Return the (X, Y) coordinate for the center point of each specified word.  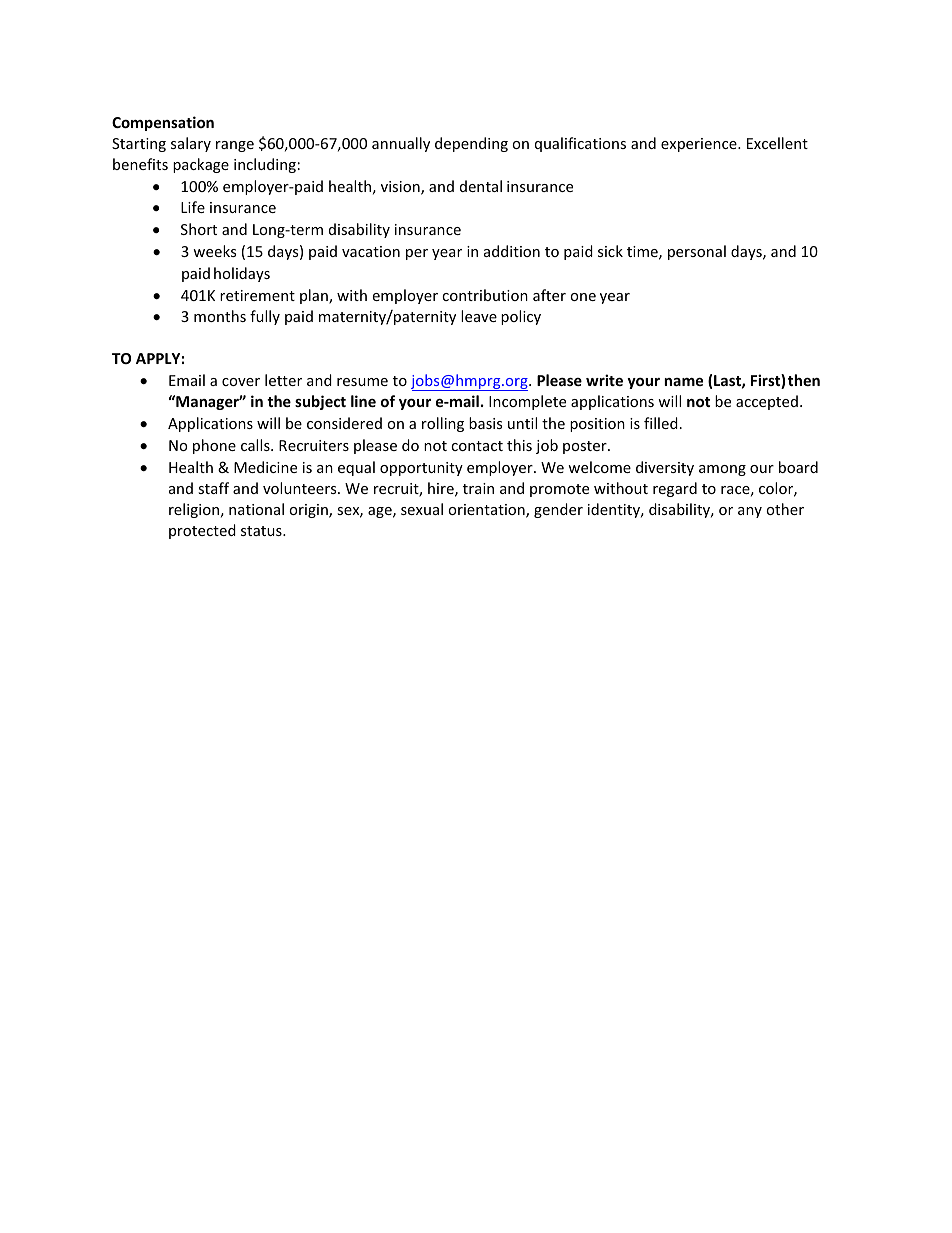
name (683, 382)
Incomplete (527, 402)
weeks (214, 251)
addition (512, 251)
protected (202, 531)
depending (471, 144)
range (235, 146)
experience (700, 145)
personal (697, 252)
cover (241, 382)
